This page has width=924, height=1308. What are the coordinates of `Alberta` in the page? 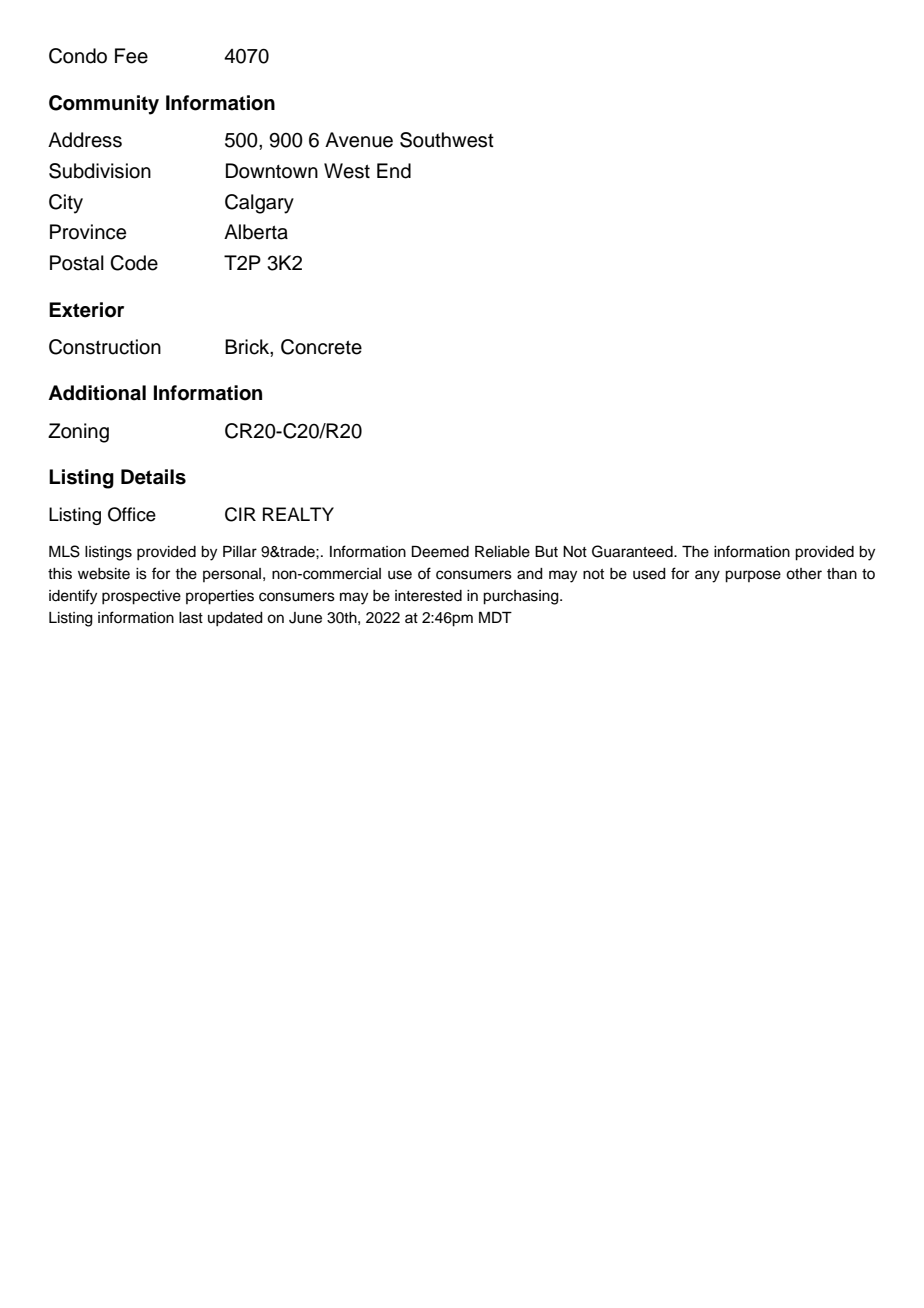 It's located at (256, 232).
